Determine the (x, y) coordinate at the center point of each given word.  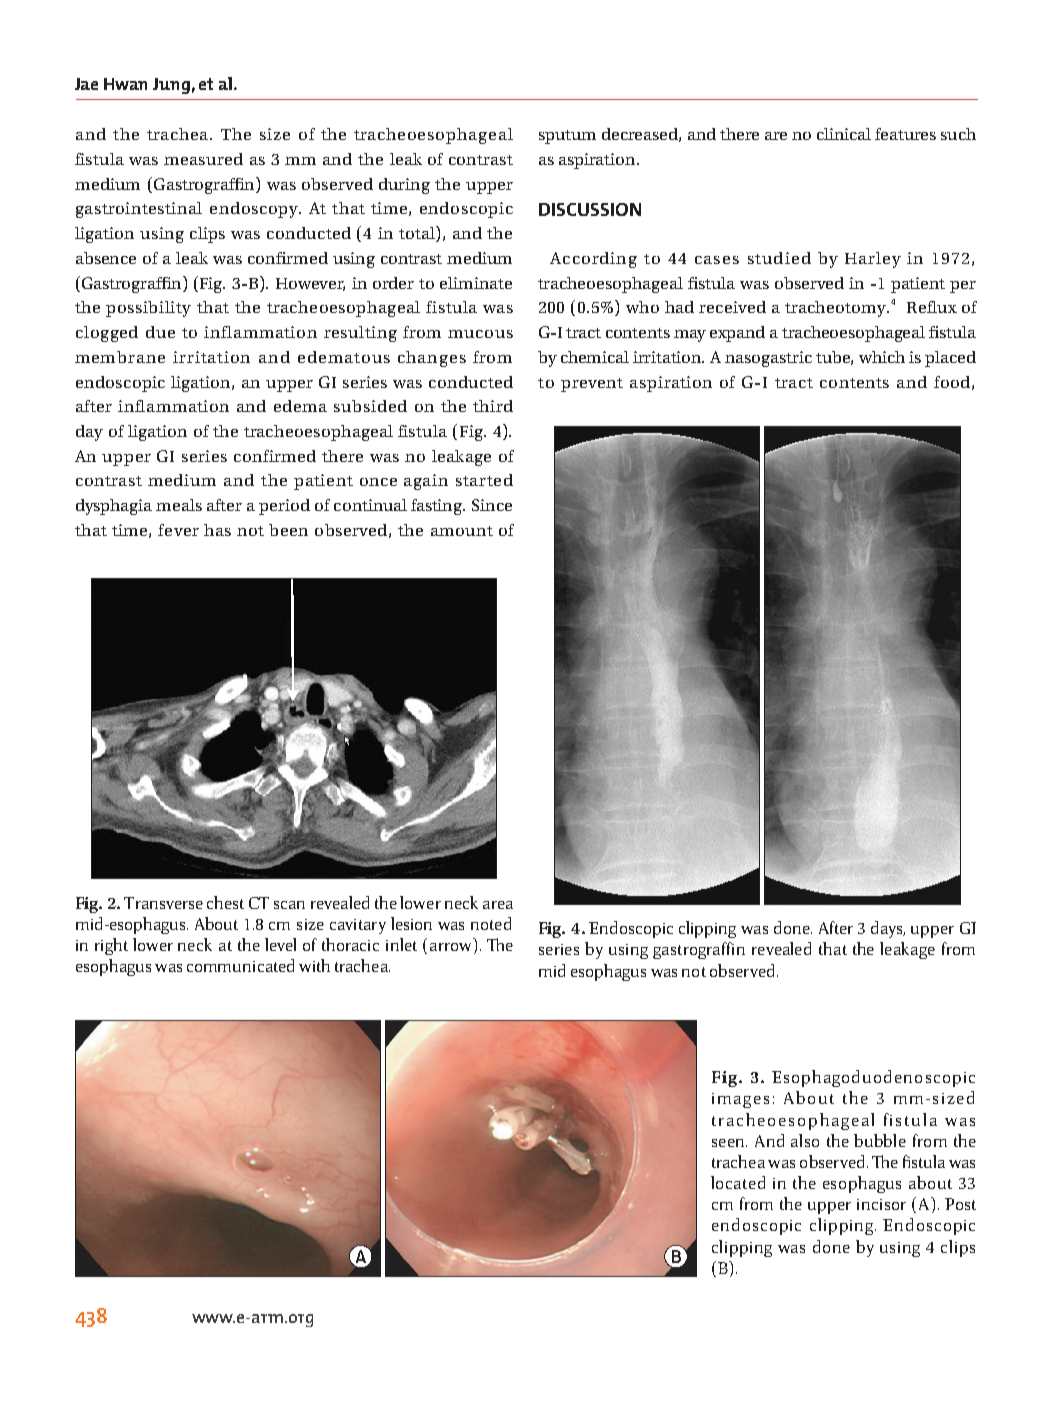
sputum (567, 137)
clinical (844, 134)
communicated (240, 965)
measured (203, 159)
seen (729, 1143)
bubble (880, 1140)
